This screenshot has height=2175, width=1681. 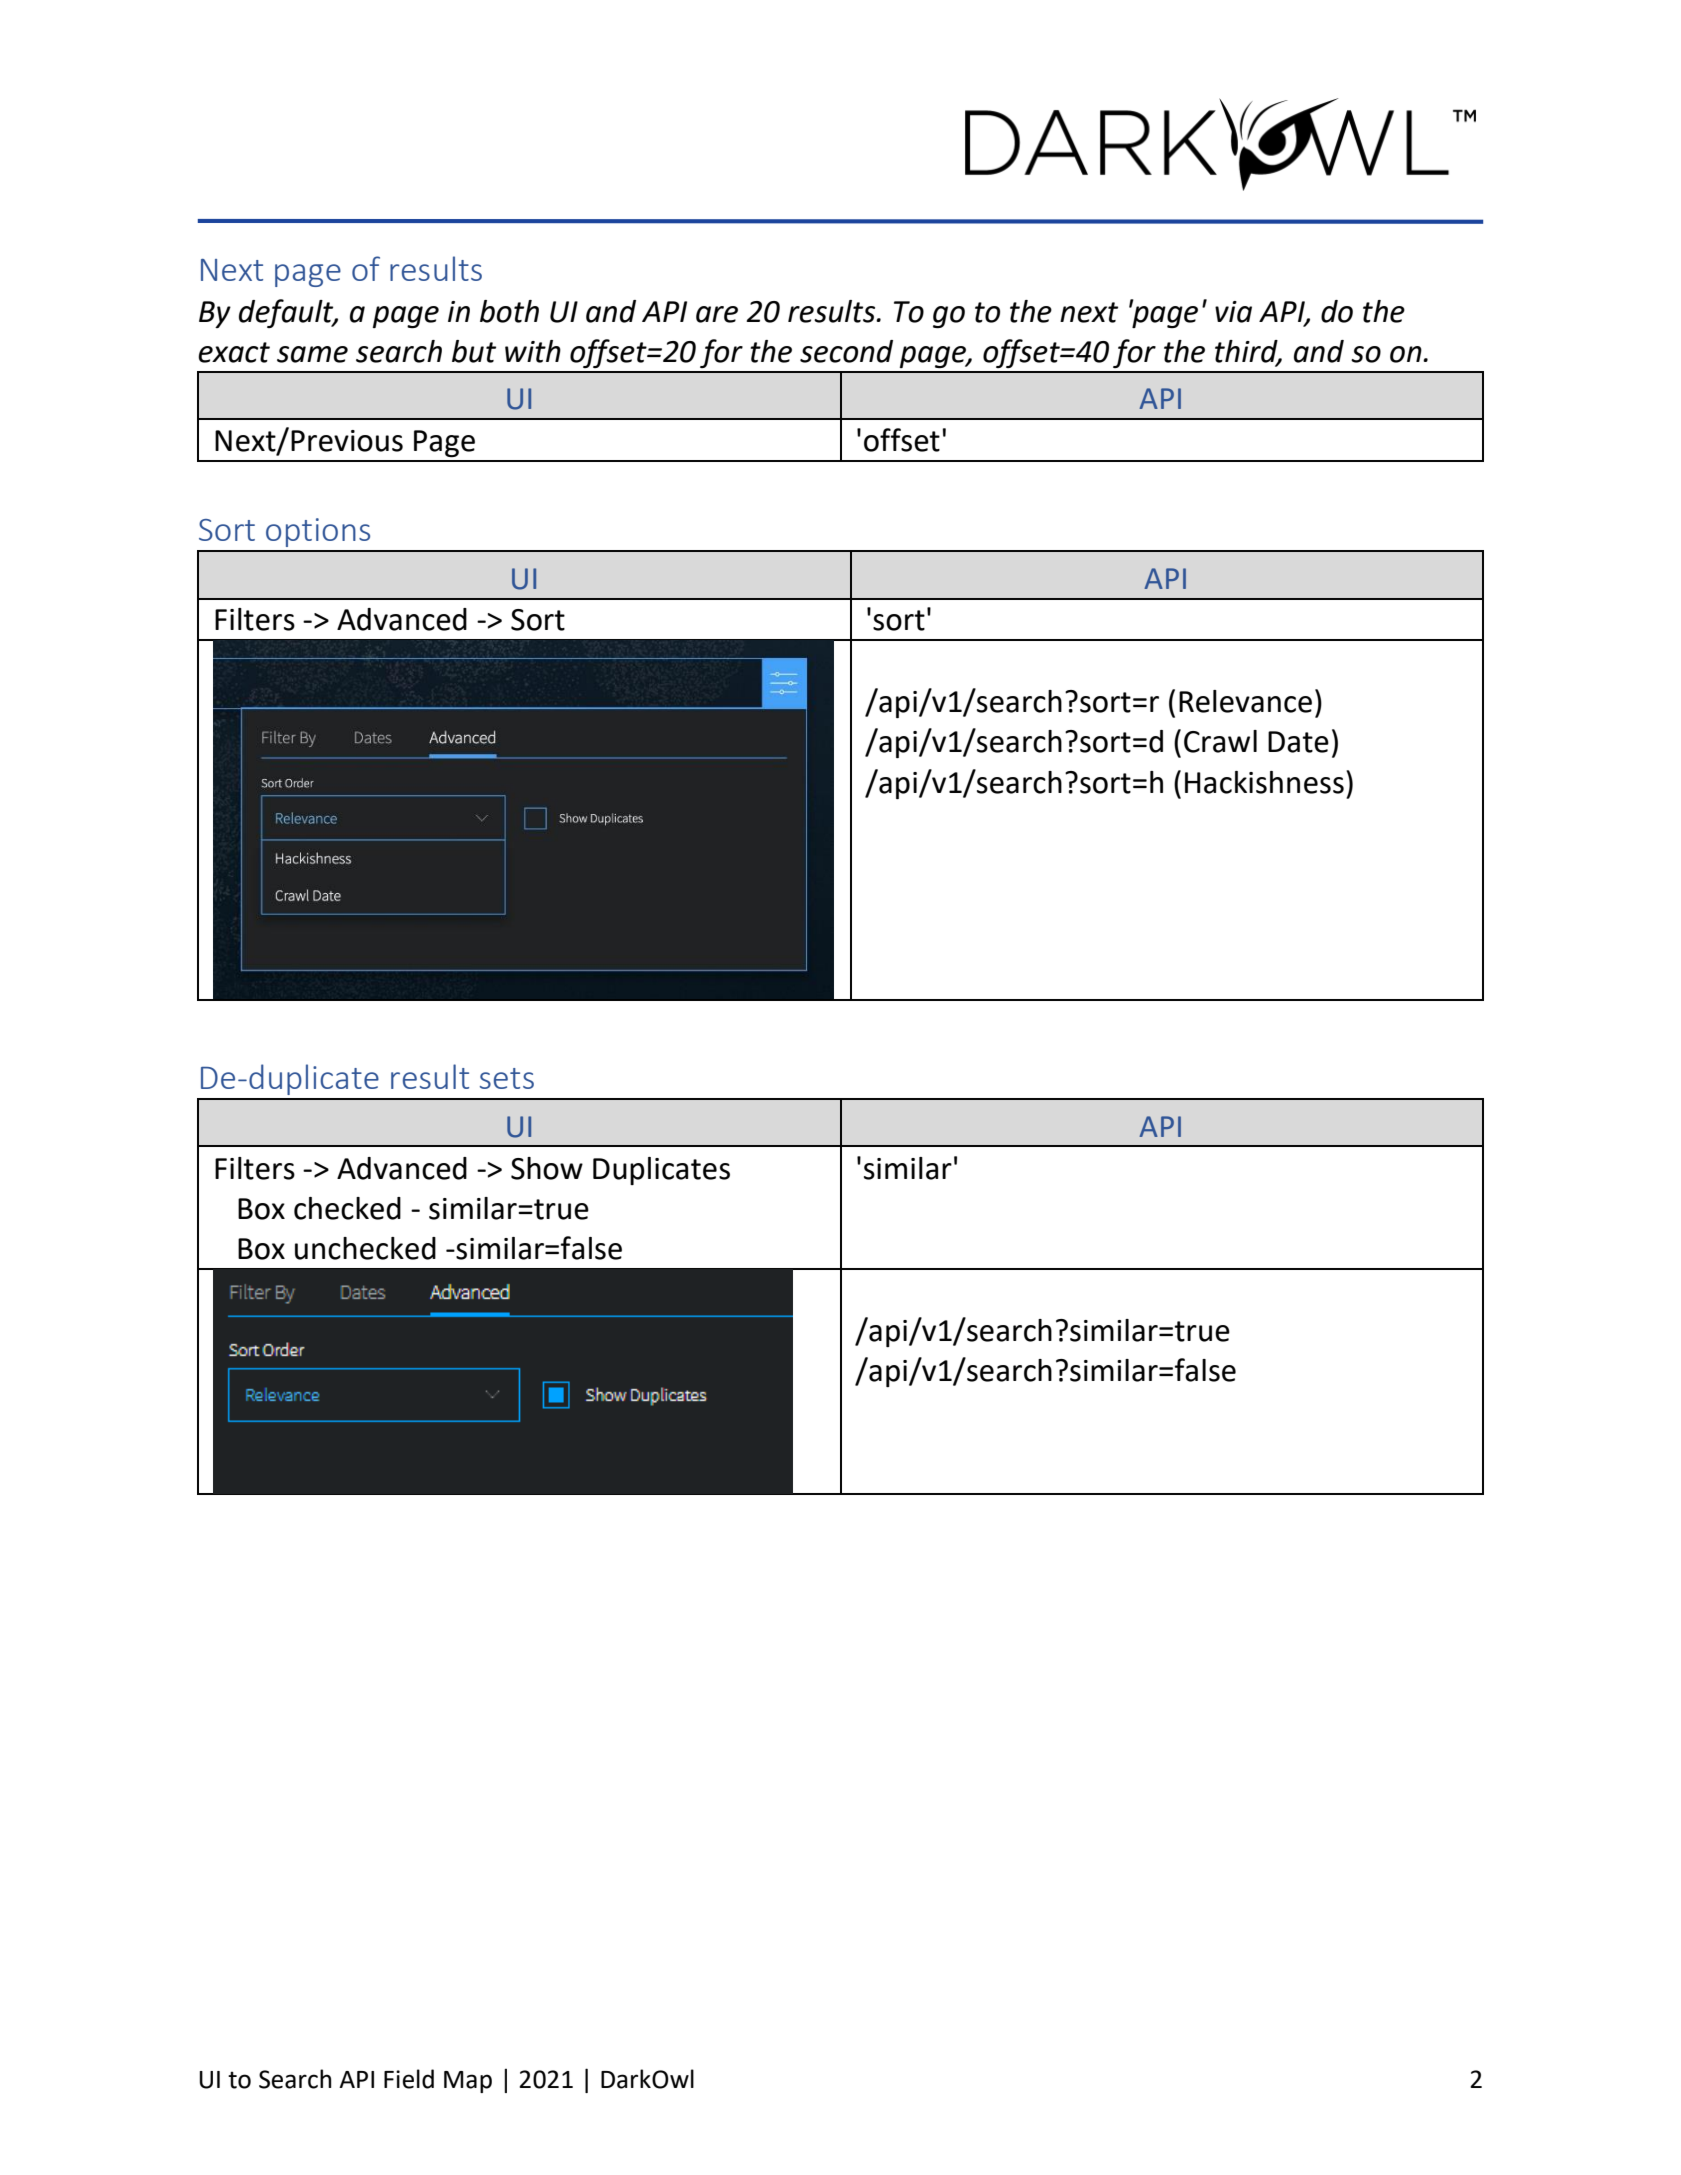 What do you see at coordinates (507, 1078) in the screenshot?
I see `sets` at bounding box center [507, 1078].
